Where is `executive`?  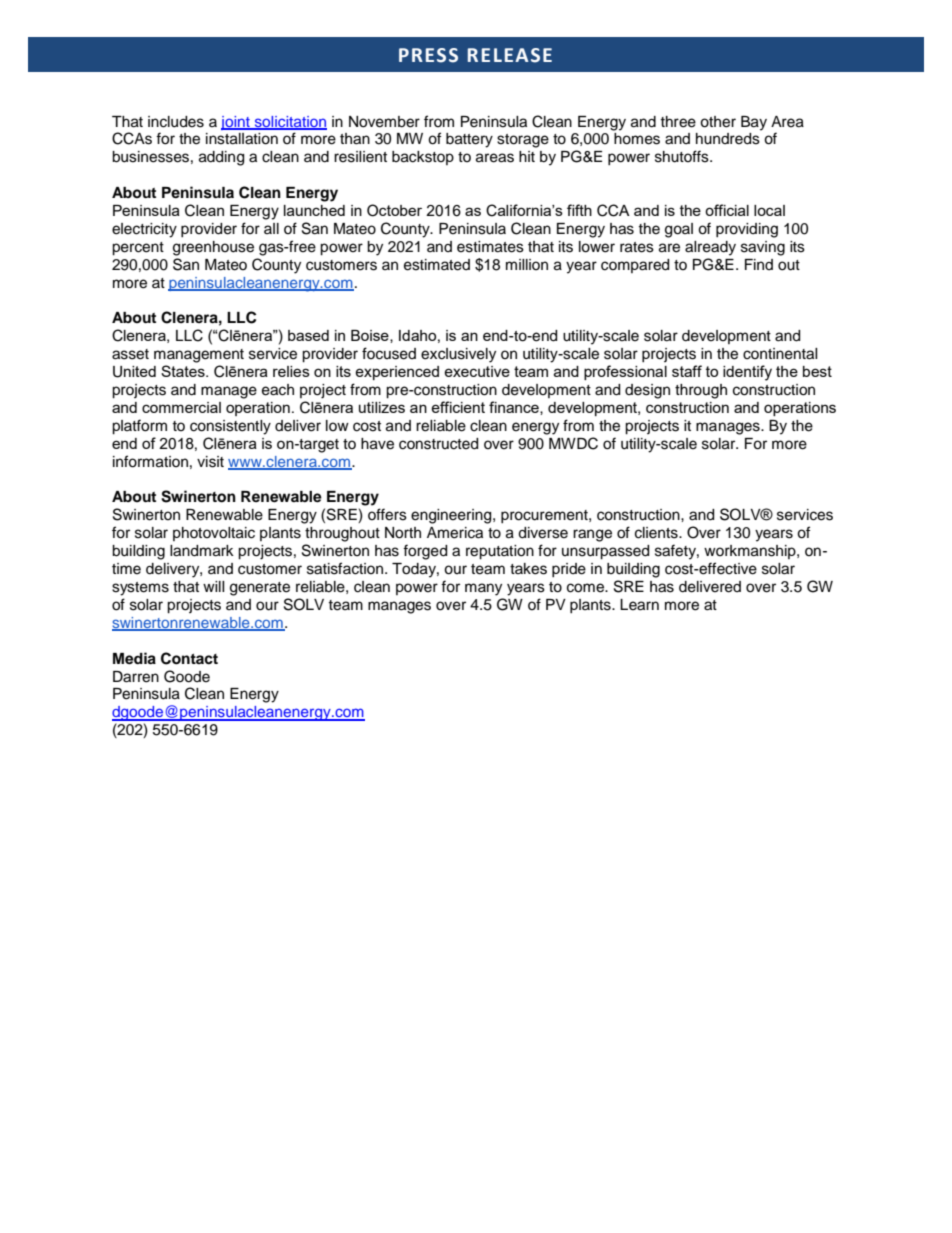
executive is located at coordinates (477, 371).
